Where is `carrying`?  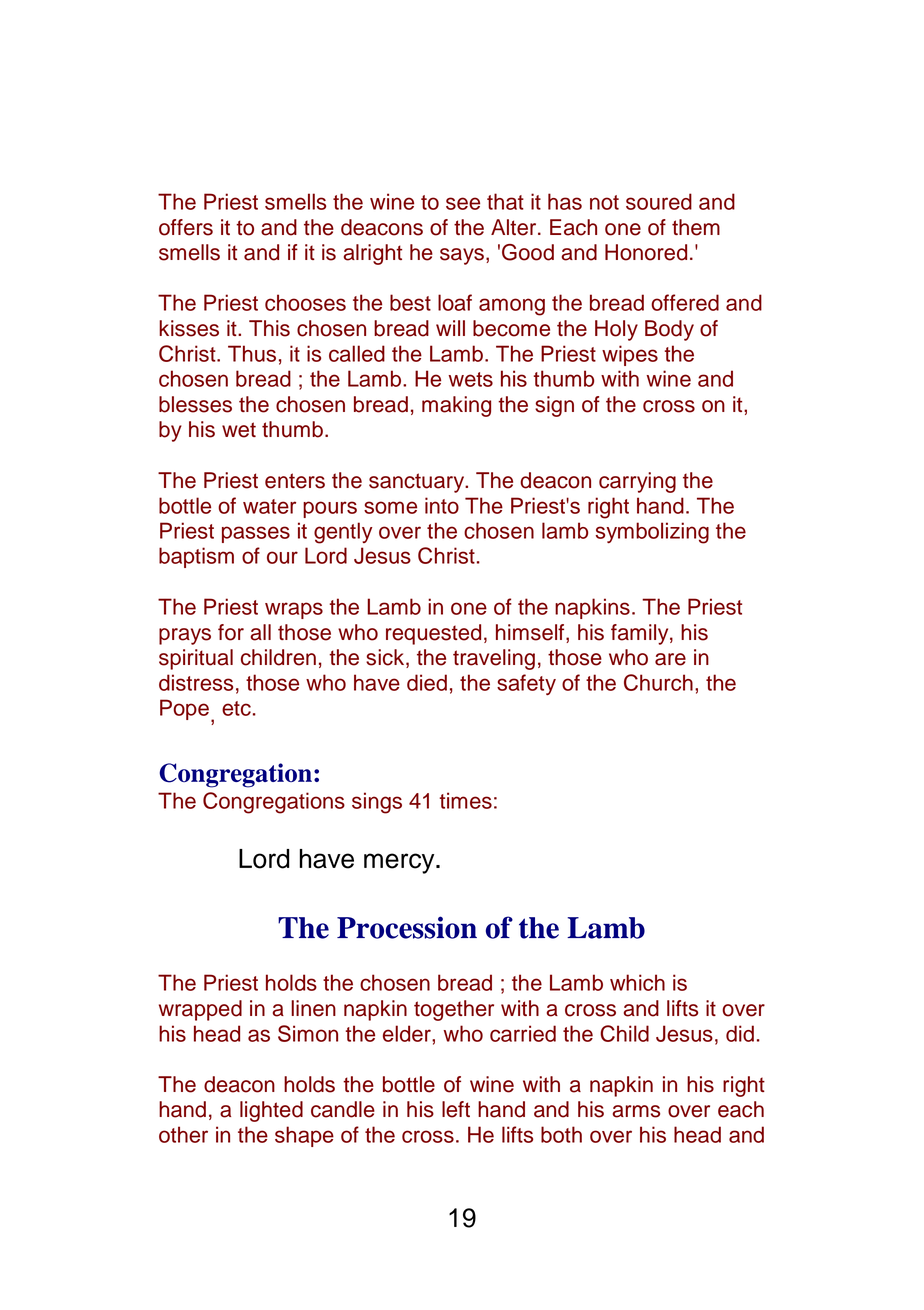
carrying is located at coordinates (637, 482).
